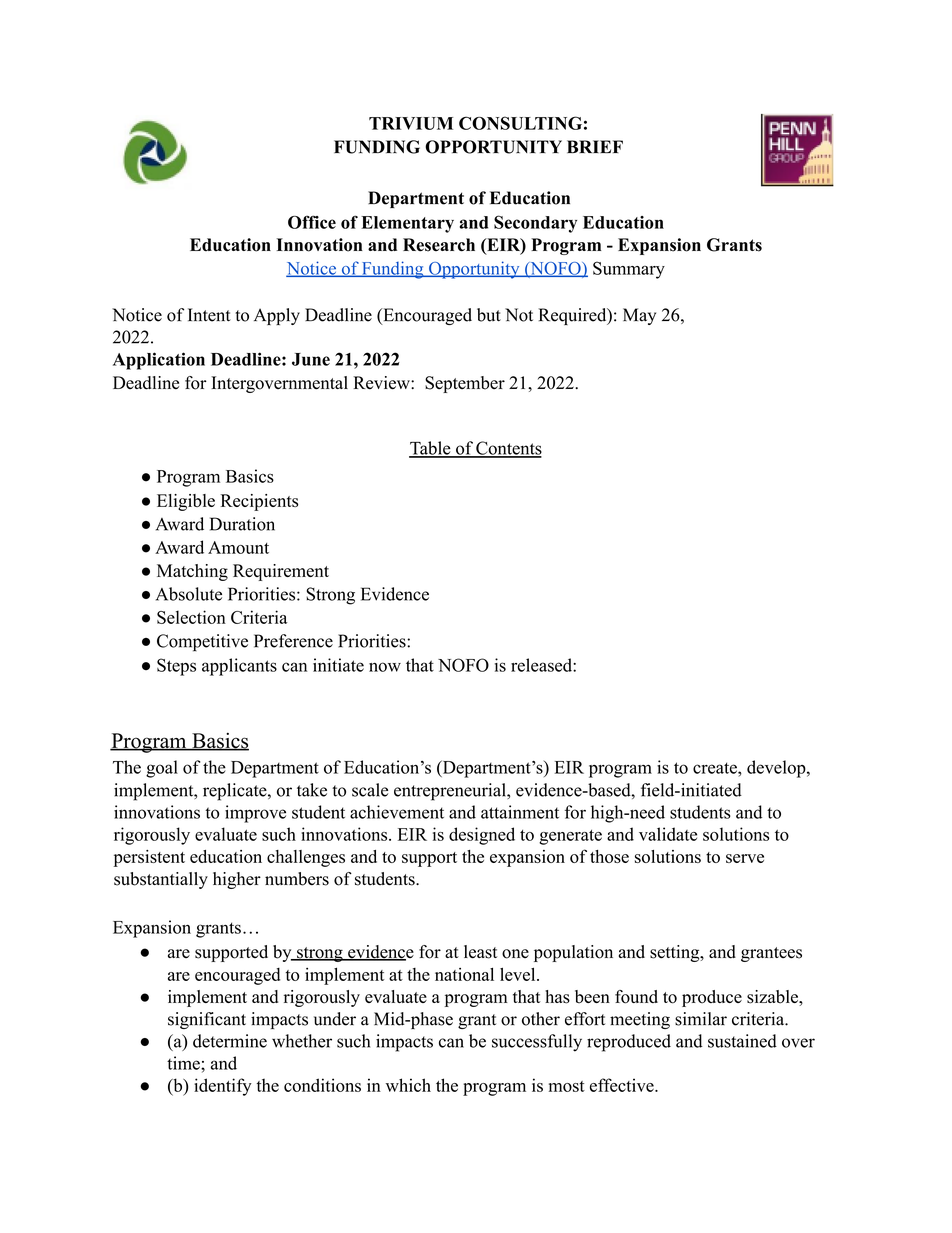 The width and height of the screenshot is (952, 1233). I want to click on TRIVIUM, so click(411, 123).
